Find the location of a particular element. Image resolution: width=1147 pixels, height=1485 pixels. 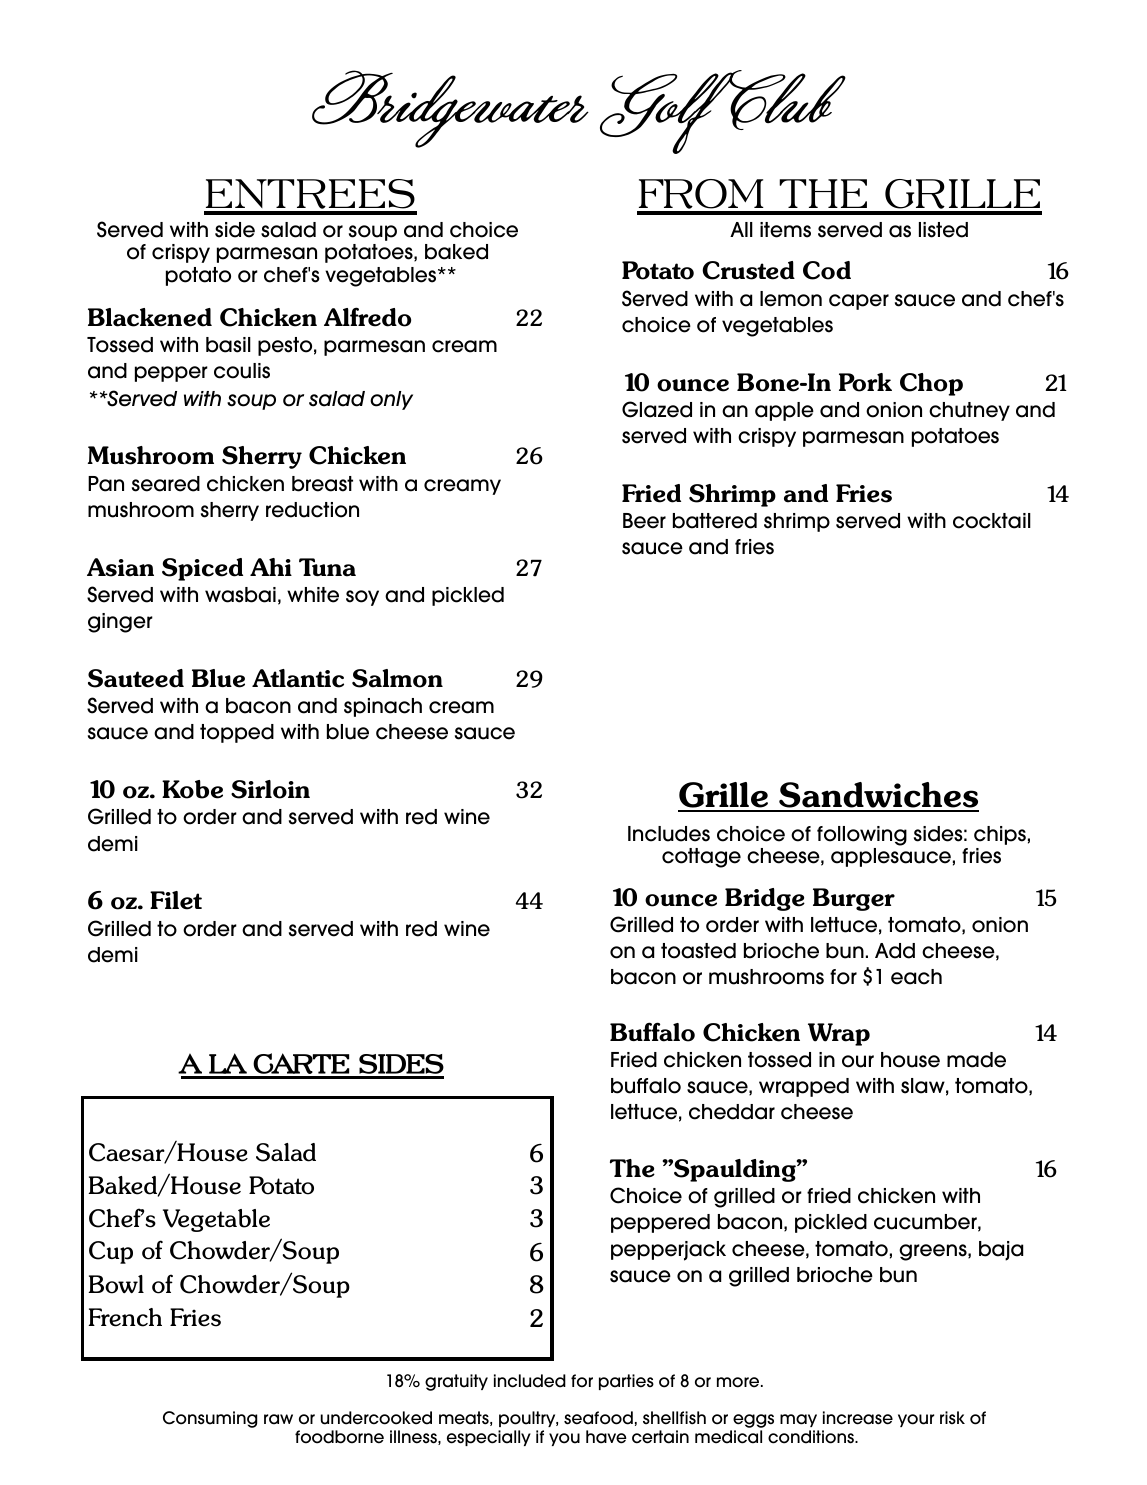

Consuming is located at coordinates (210, 1419).
